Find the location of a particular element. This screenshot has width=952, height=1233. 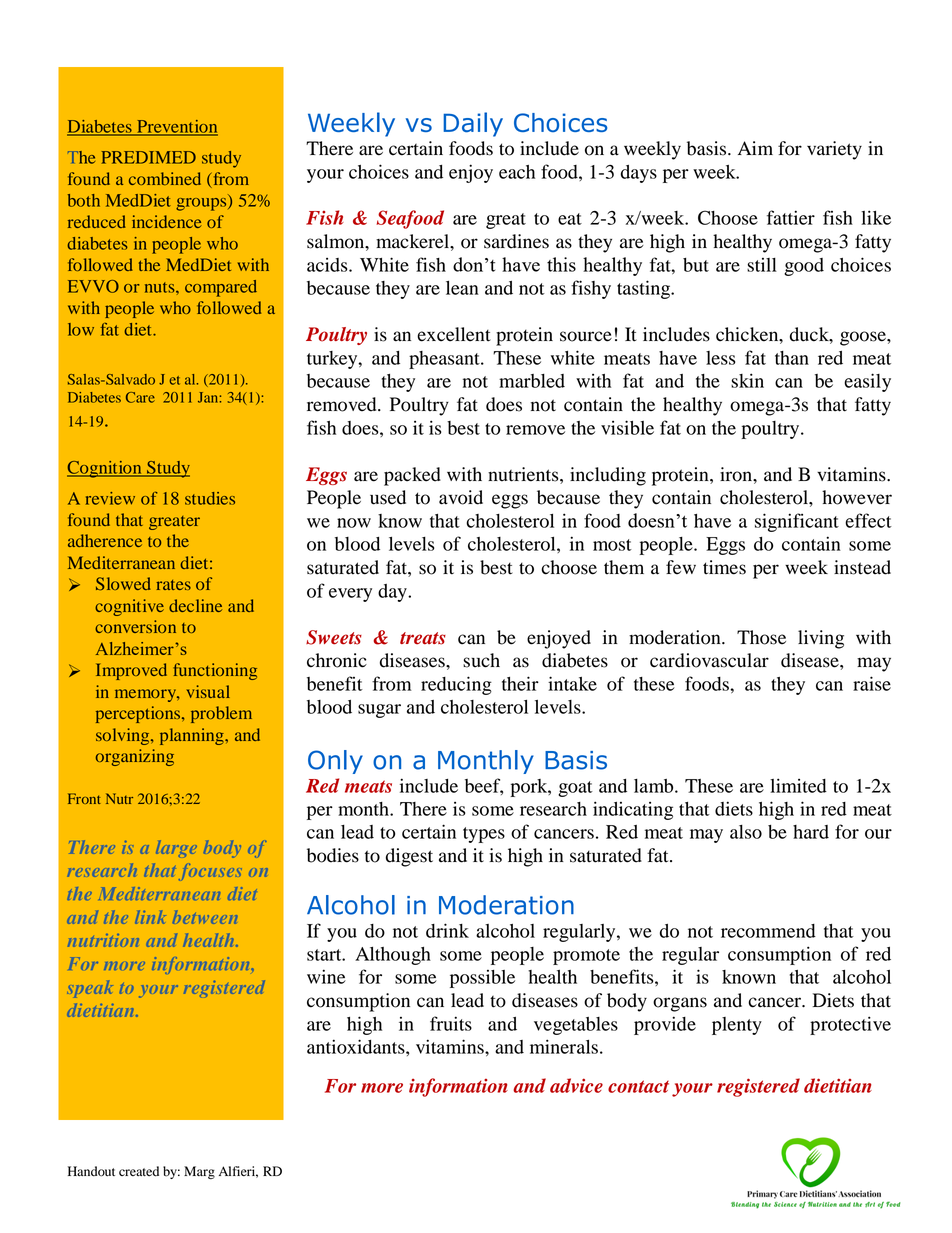

each is located at coordinates (517, 172).
